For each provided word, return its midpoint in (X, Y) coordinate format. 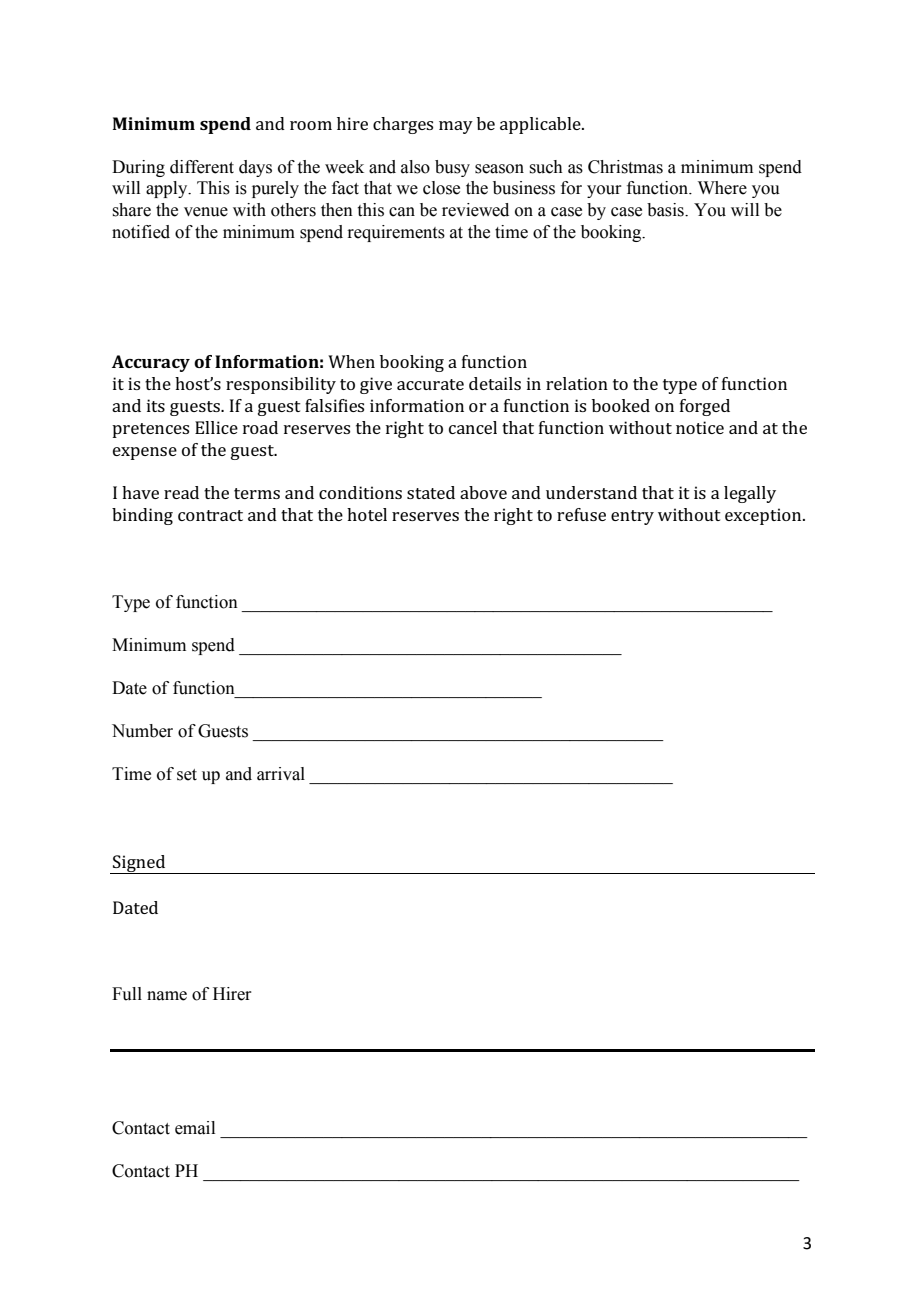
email (195, 1128)
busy (452, 168)
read (181, 492)
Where (722, 188)
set (187, 775)
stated (431, 492)
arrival (281, 774)
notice (700, 427)
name (167, 996)
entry (632, 517)
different (202, 167)
